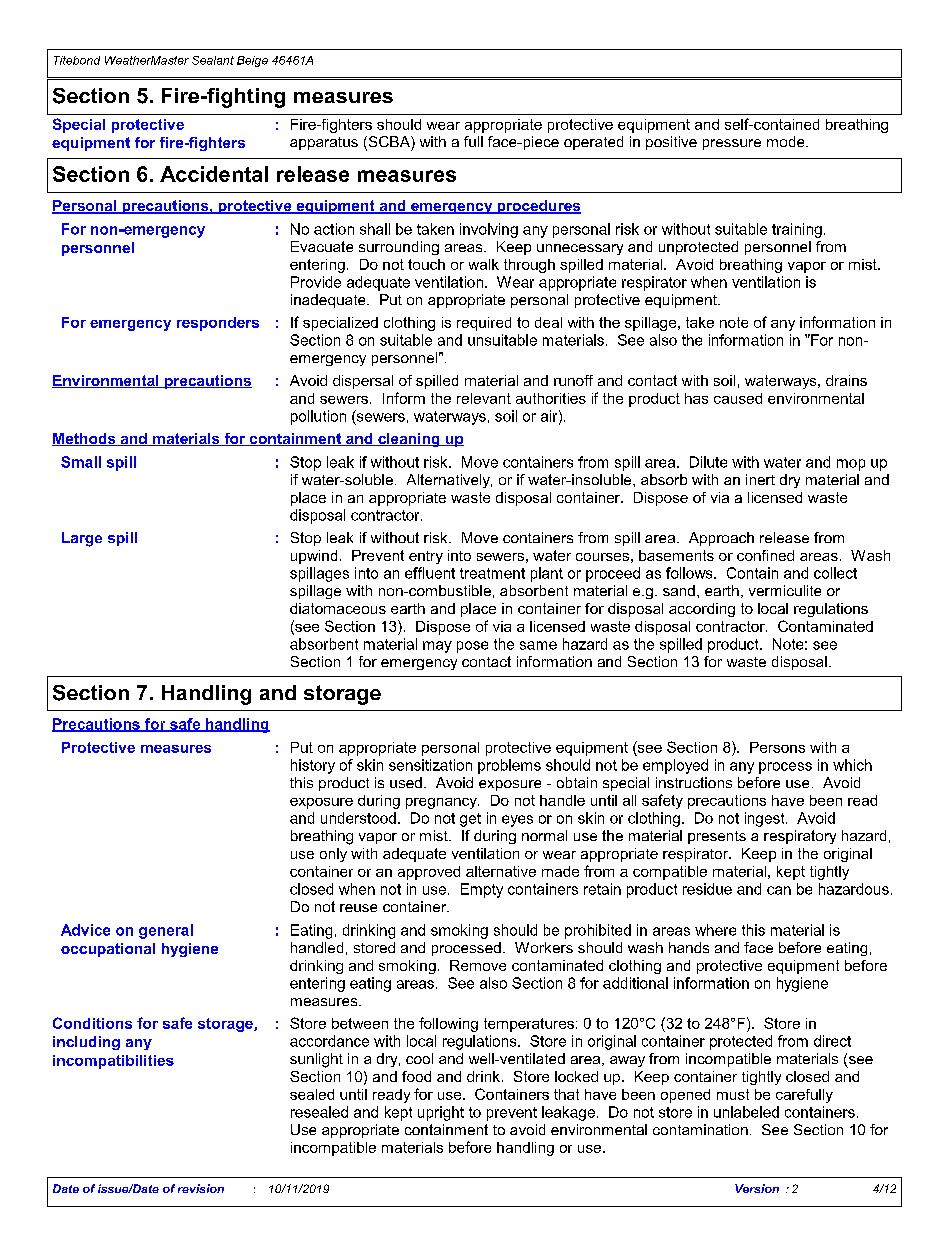 The image size is (952, 1233). Describe the element at coordinates (213, 60) in the screenshot. I see `Sealant` at that location.
